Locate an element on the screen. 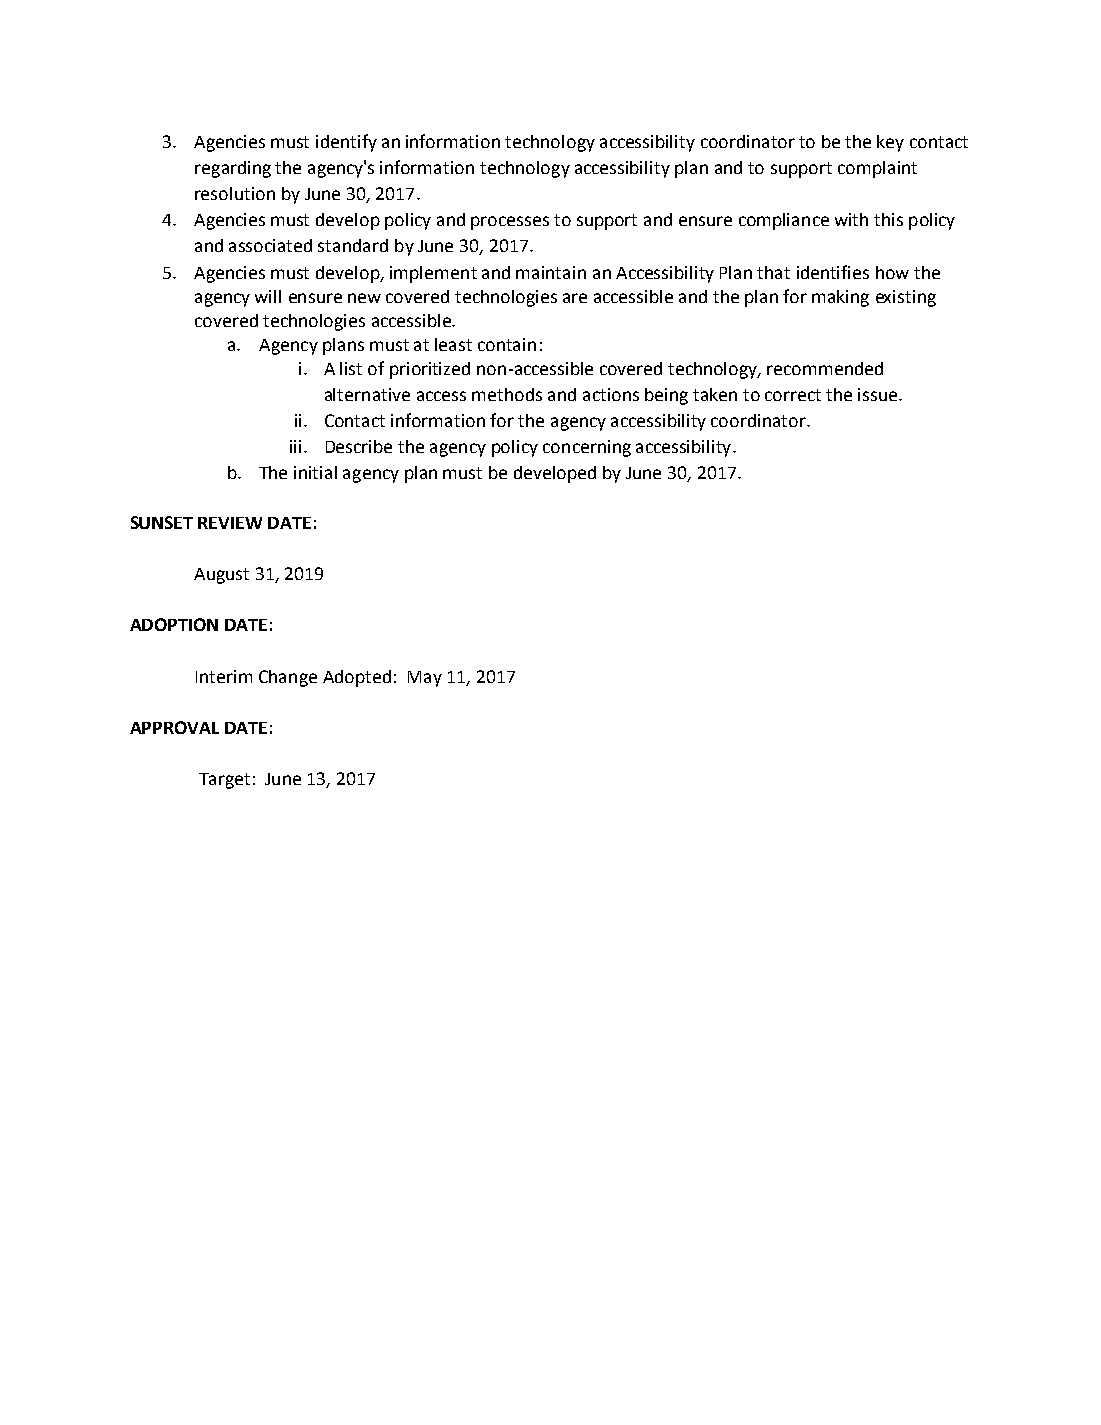 Image resolution: width=1101 pixels, height=1425 pixels. concerning is located at coordinates (587, 448).
